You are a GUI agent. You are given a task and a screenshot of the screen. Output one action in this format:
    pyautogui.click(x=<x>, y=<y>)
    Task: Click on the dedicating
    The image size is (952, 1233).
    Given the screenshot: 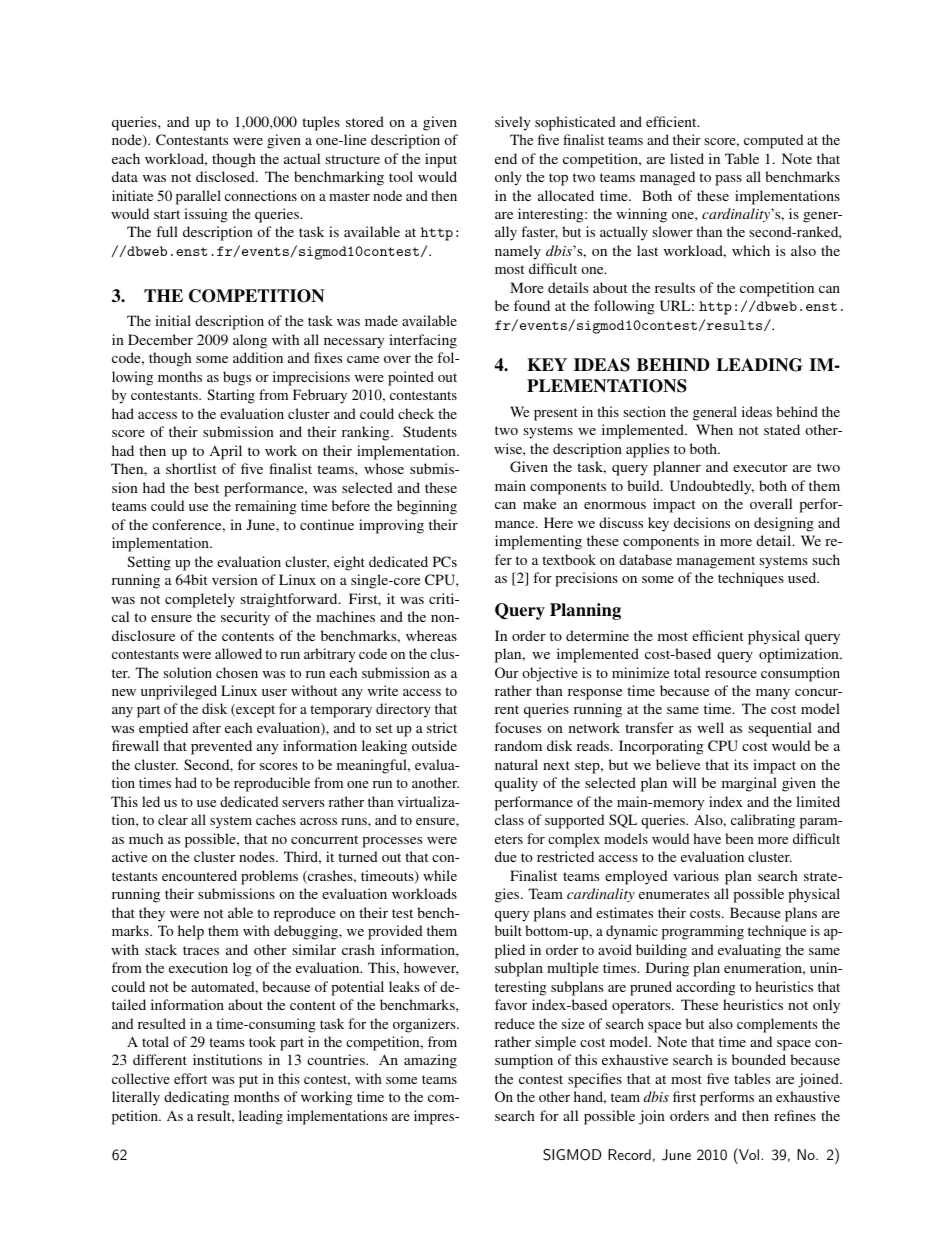 What is the action you would take?
    pyautogui.click(x=196, y=1098)
